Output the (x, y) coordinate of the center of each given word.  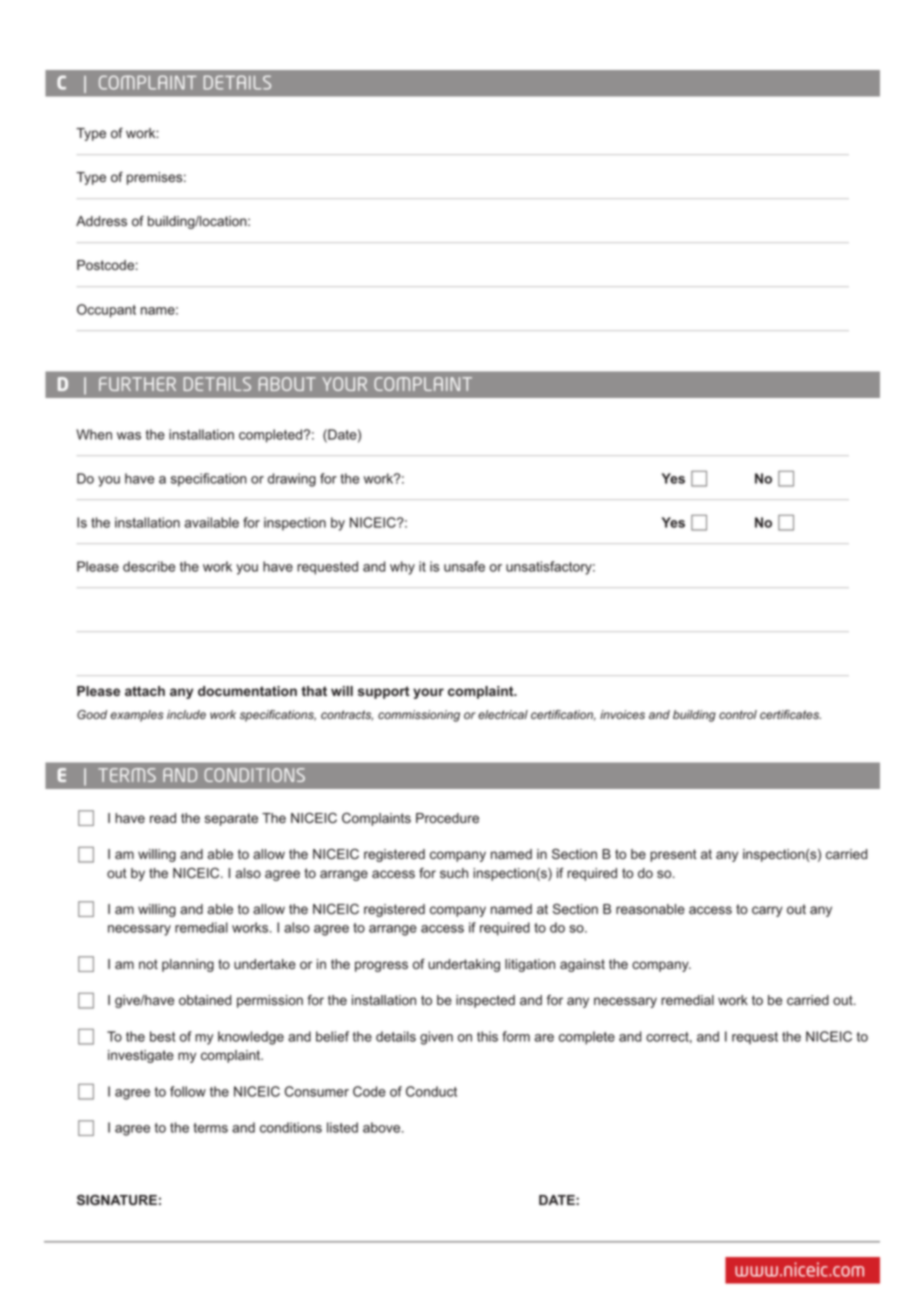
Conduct (431, 1091)
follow (188, 1091)
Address (101, 221)
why (402, 568)
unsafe (464, 566)
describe (149, 566)
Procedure (447, 818)
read (163, 818)
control (738, 714)
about (287, 384)
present (673, 855)
